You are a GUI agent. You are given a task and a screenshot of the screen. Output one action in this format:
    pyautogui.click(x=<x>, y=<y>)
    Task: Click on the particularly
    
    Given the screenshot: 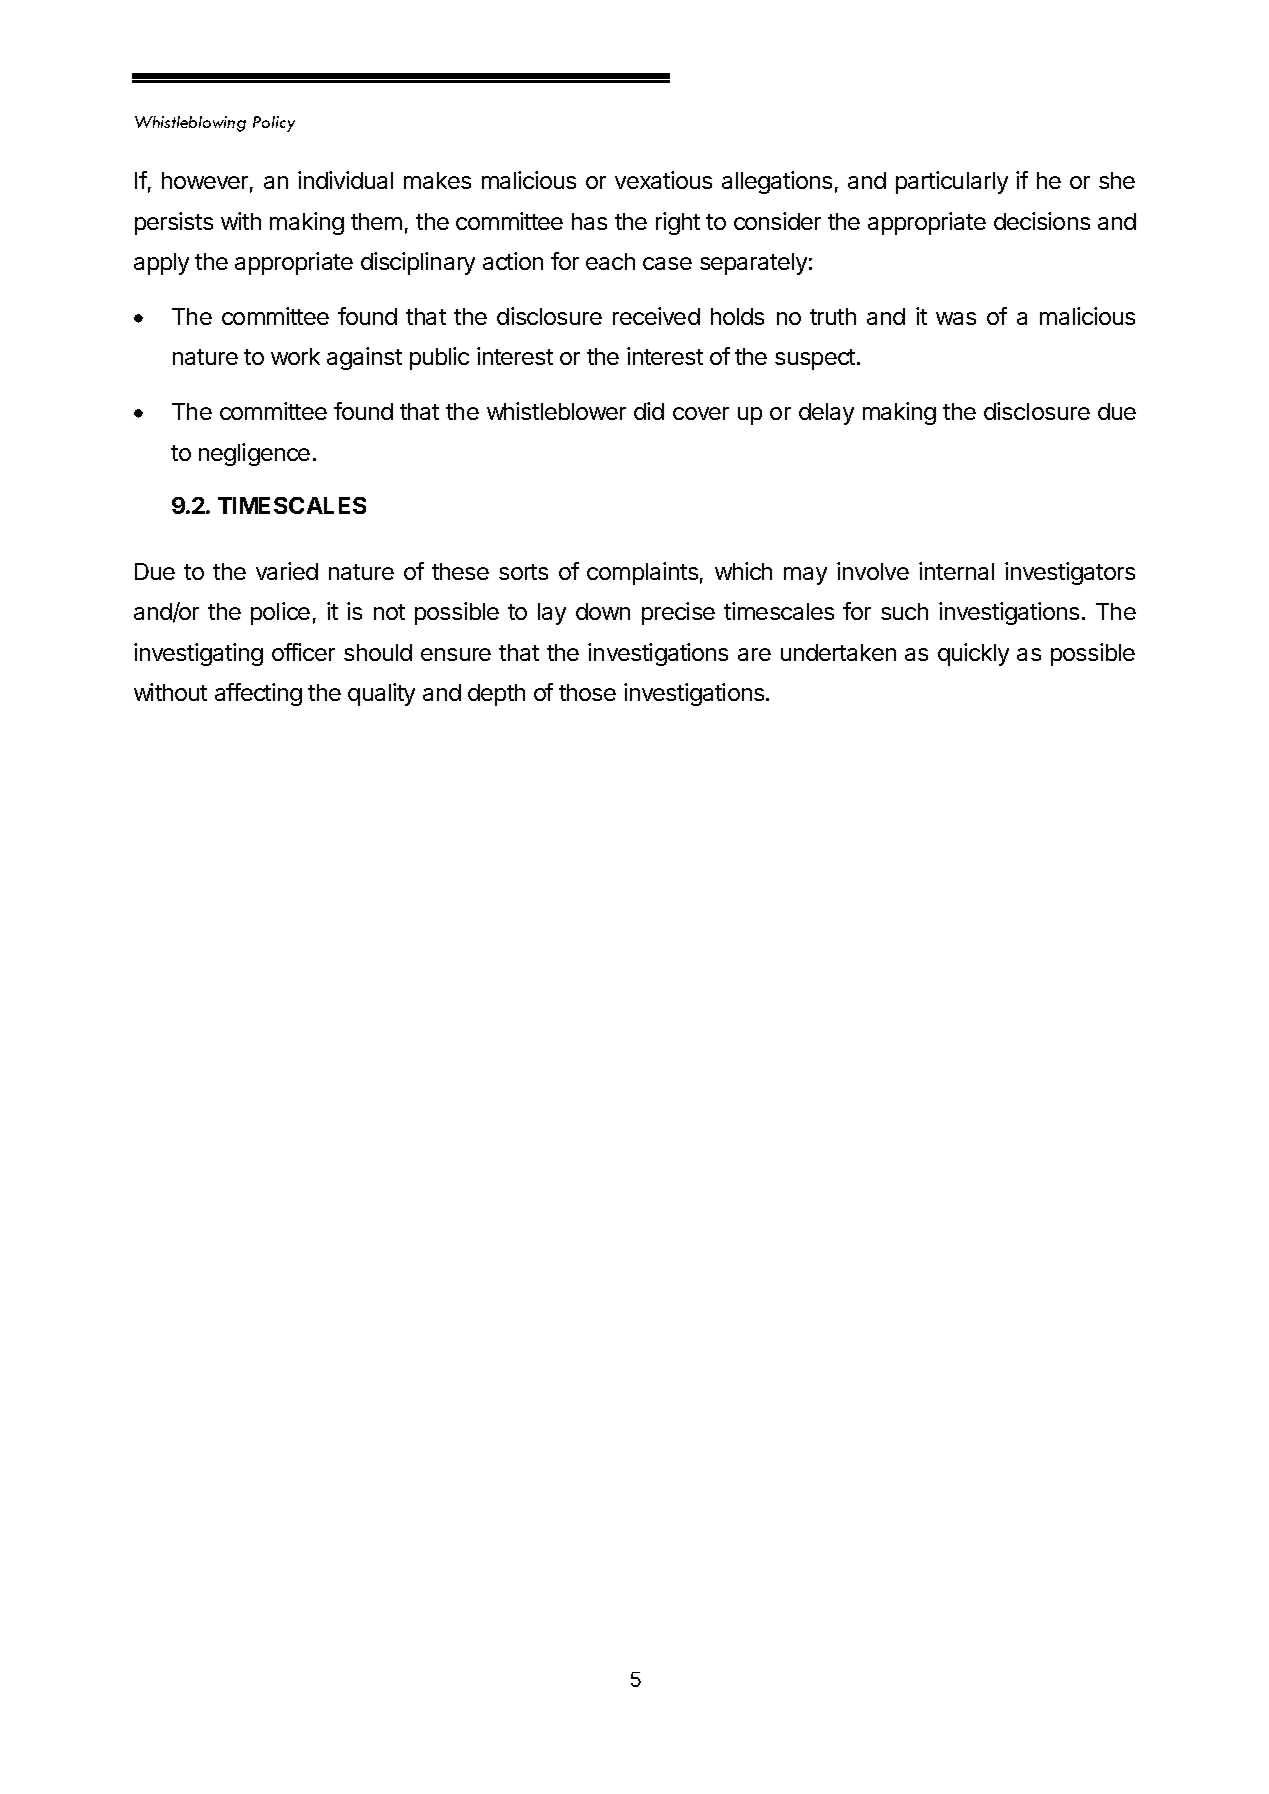 What is the action you would take?
    pyautogui.click(x=952, y=182)
